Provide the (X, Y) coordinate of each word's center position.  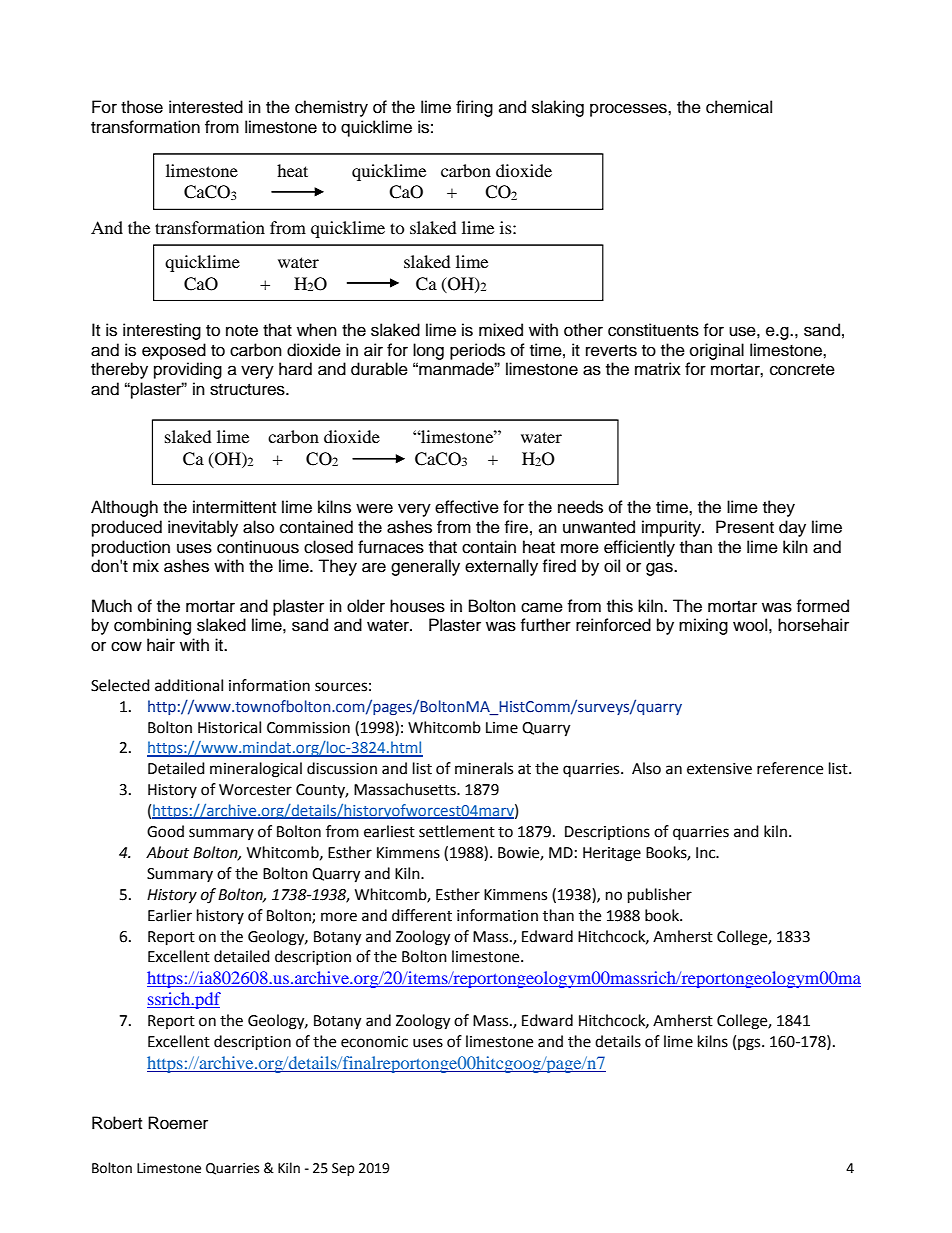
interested (206, 107)
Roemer (178, 1123)
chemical (739, 107)
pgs (750, 1044)
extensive (719, 769)
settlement (457, 831)
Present (745, 527)
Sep (343, 1169)
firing (474, 108)
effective (467, 507)
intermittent (234, 507)
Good (165, 831)
